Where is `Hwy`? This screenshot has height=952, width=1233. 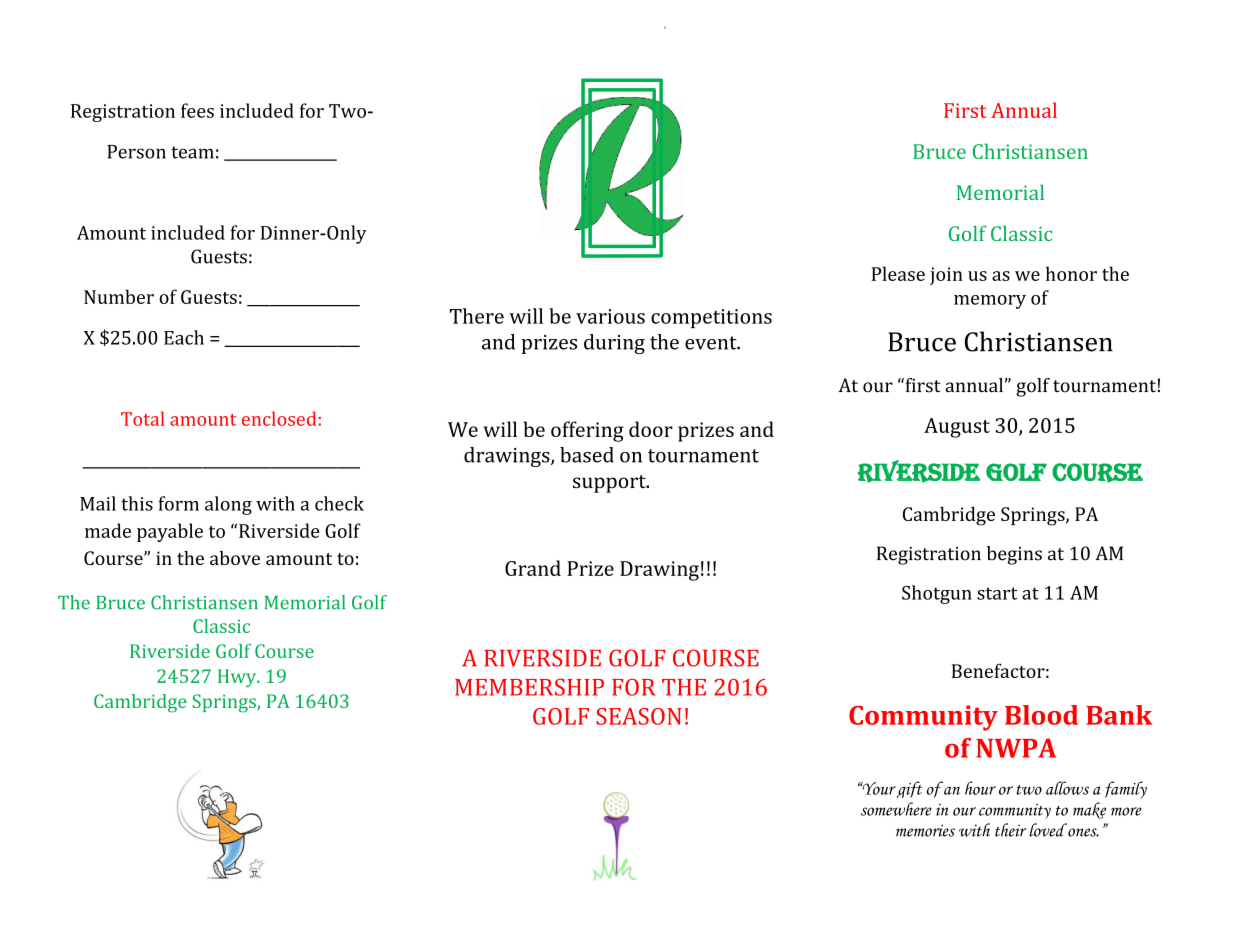
Hwy is located at coordinates (238, 678).
